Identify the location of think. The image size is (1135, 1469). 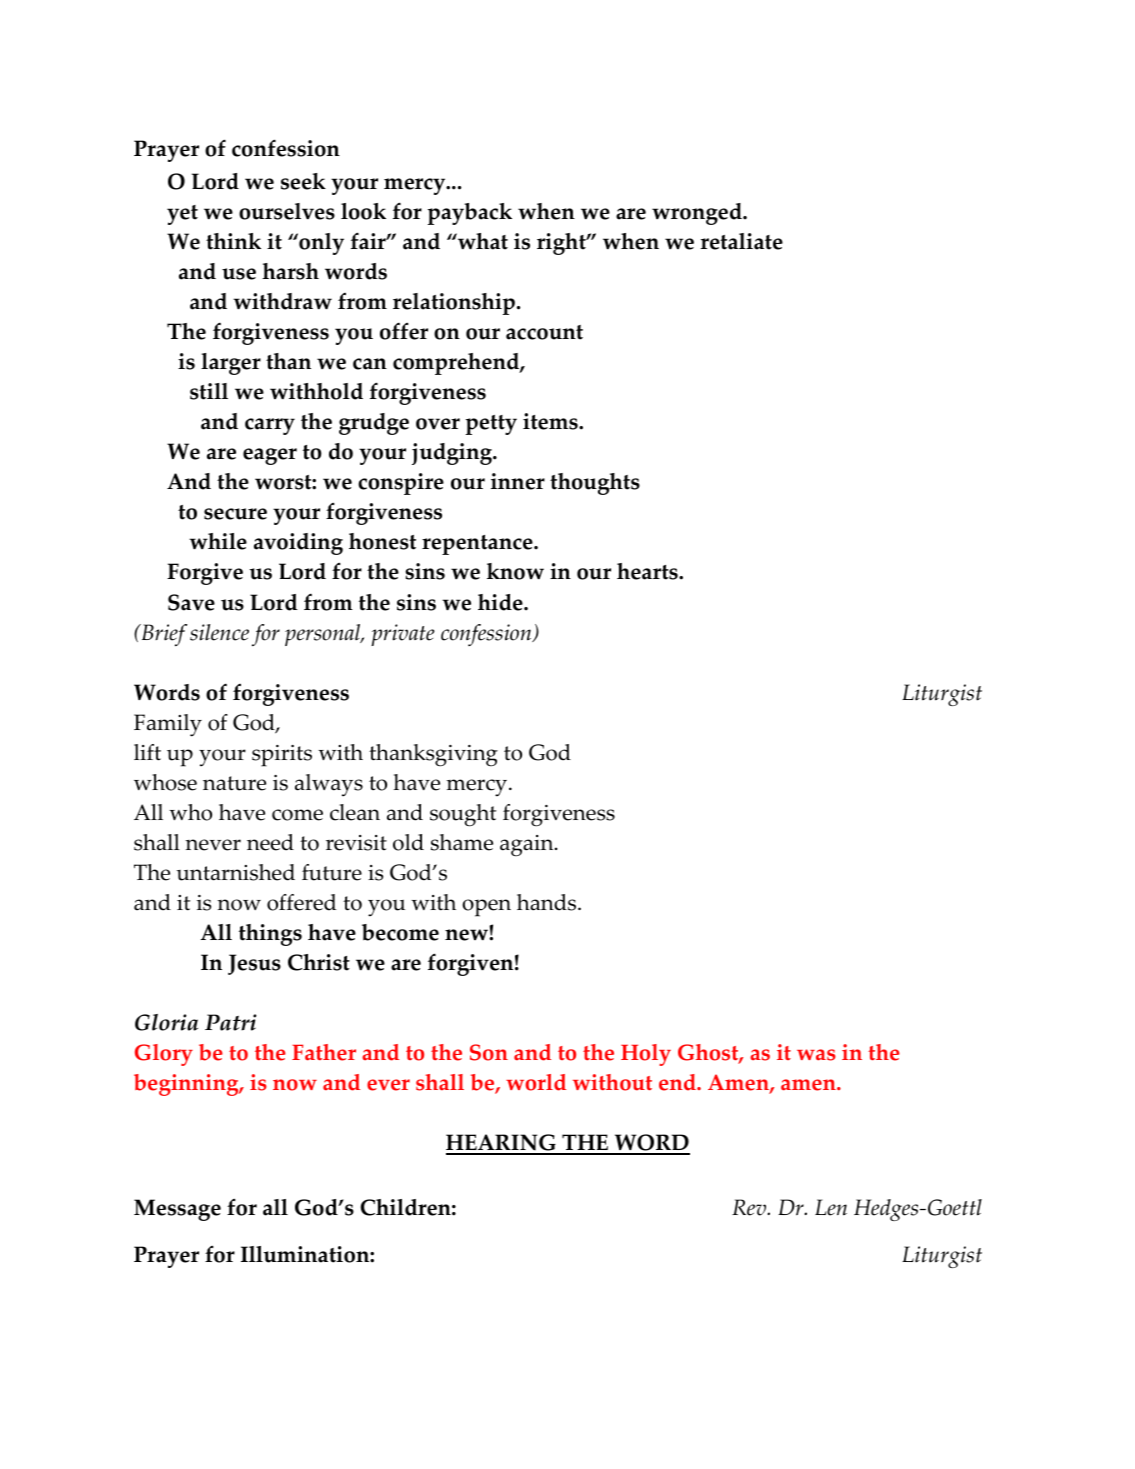
(233, 241).
